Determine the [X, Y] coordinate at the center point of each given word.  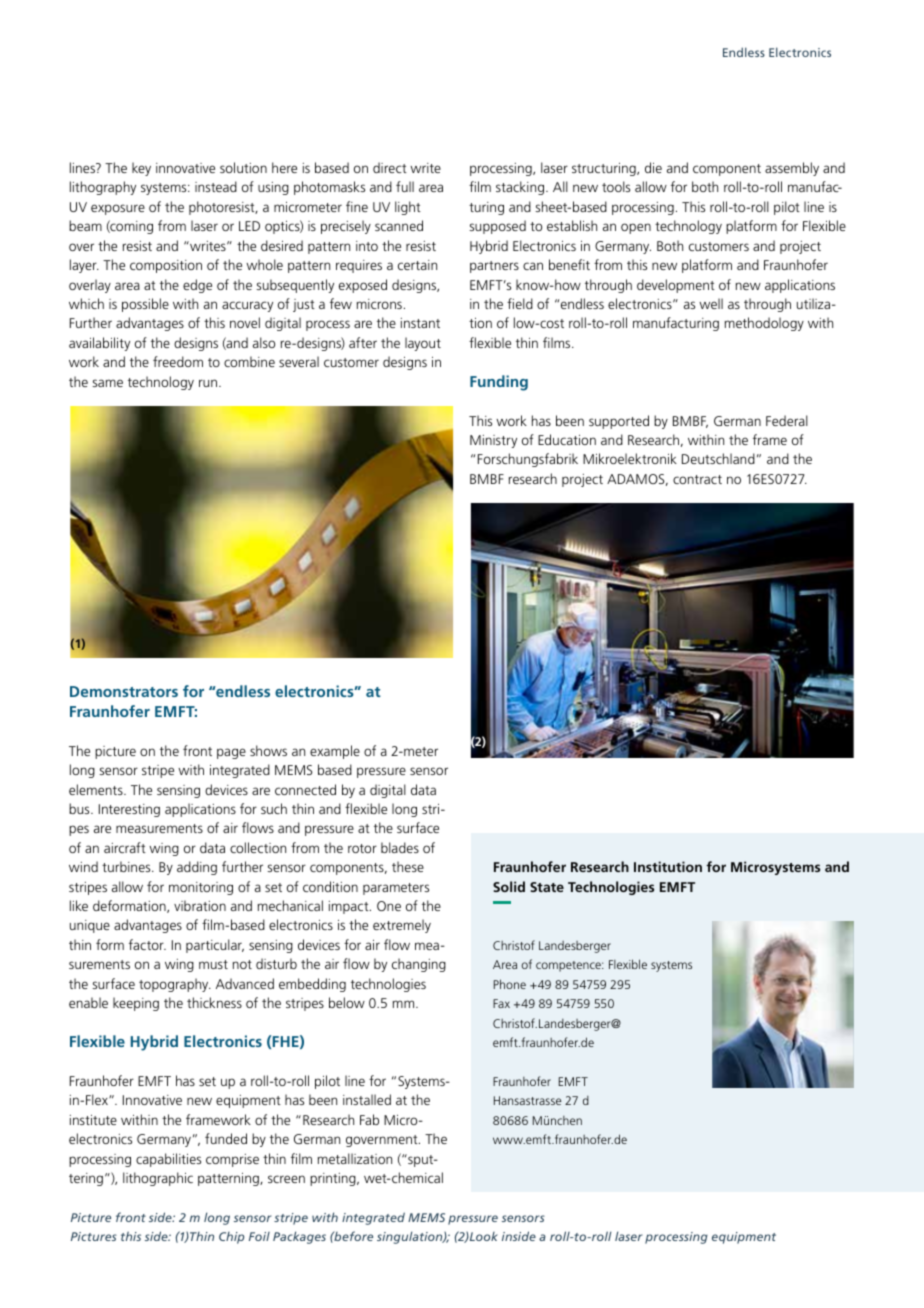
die [653, 167]
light [408, 208]
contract [697, 479]
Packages [299, 1237]
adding [197, 868]
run [209, 383]
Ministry [493, 441]
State [547, 887]
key [141, 169]
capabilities [168, 1160]
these [408, 866]
